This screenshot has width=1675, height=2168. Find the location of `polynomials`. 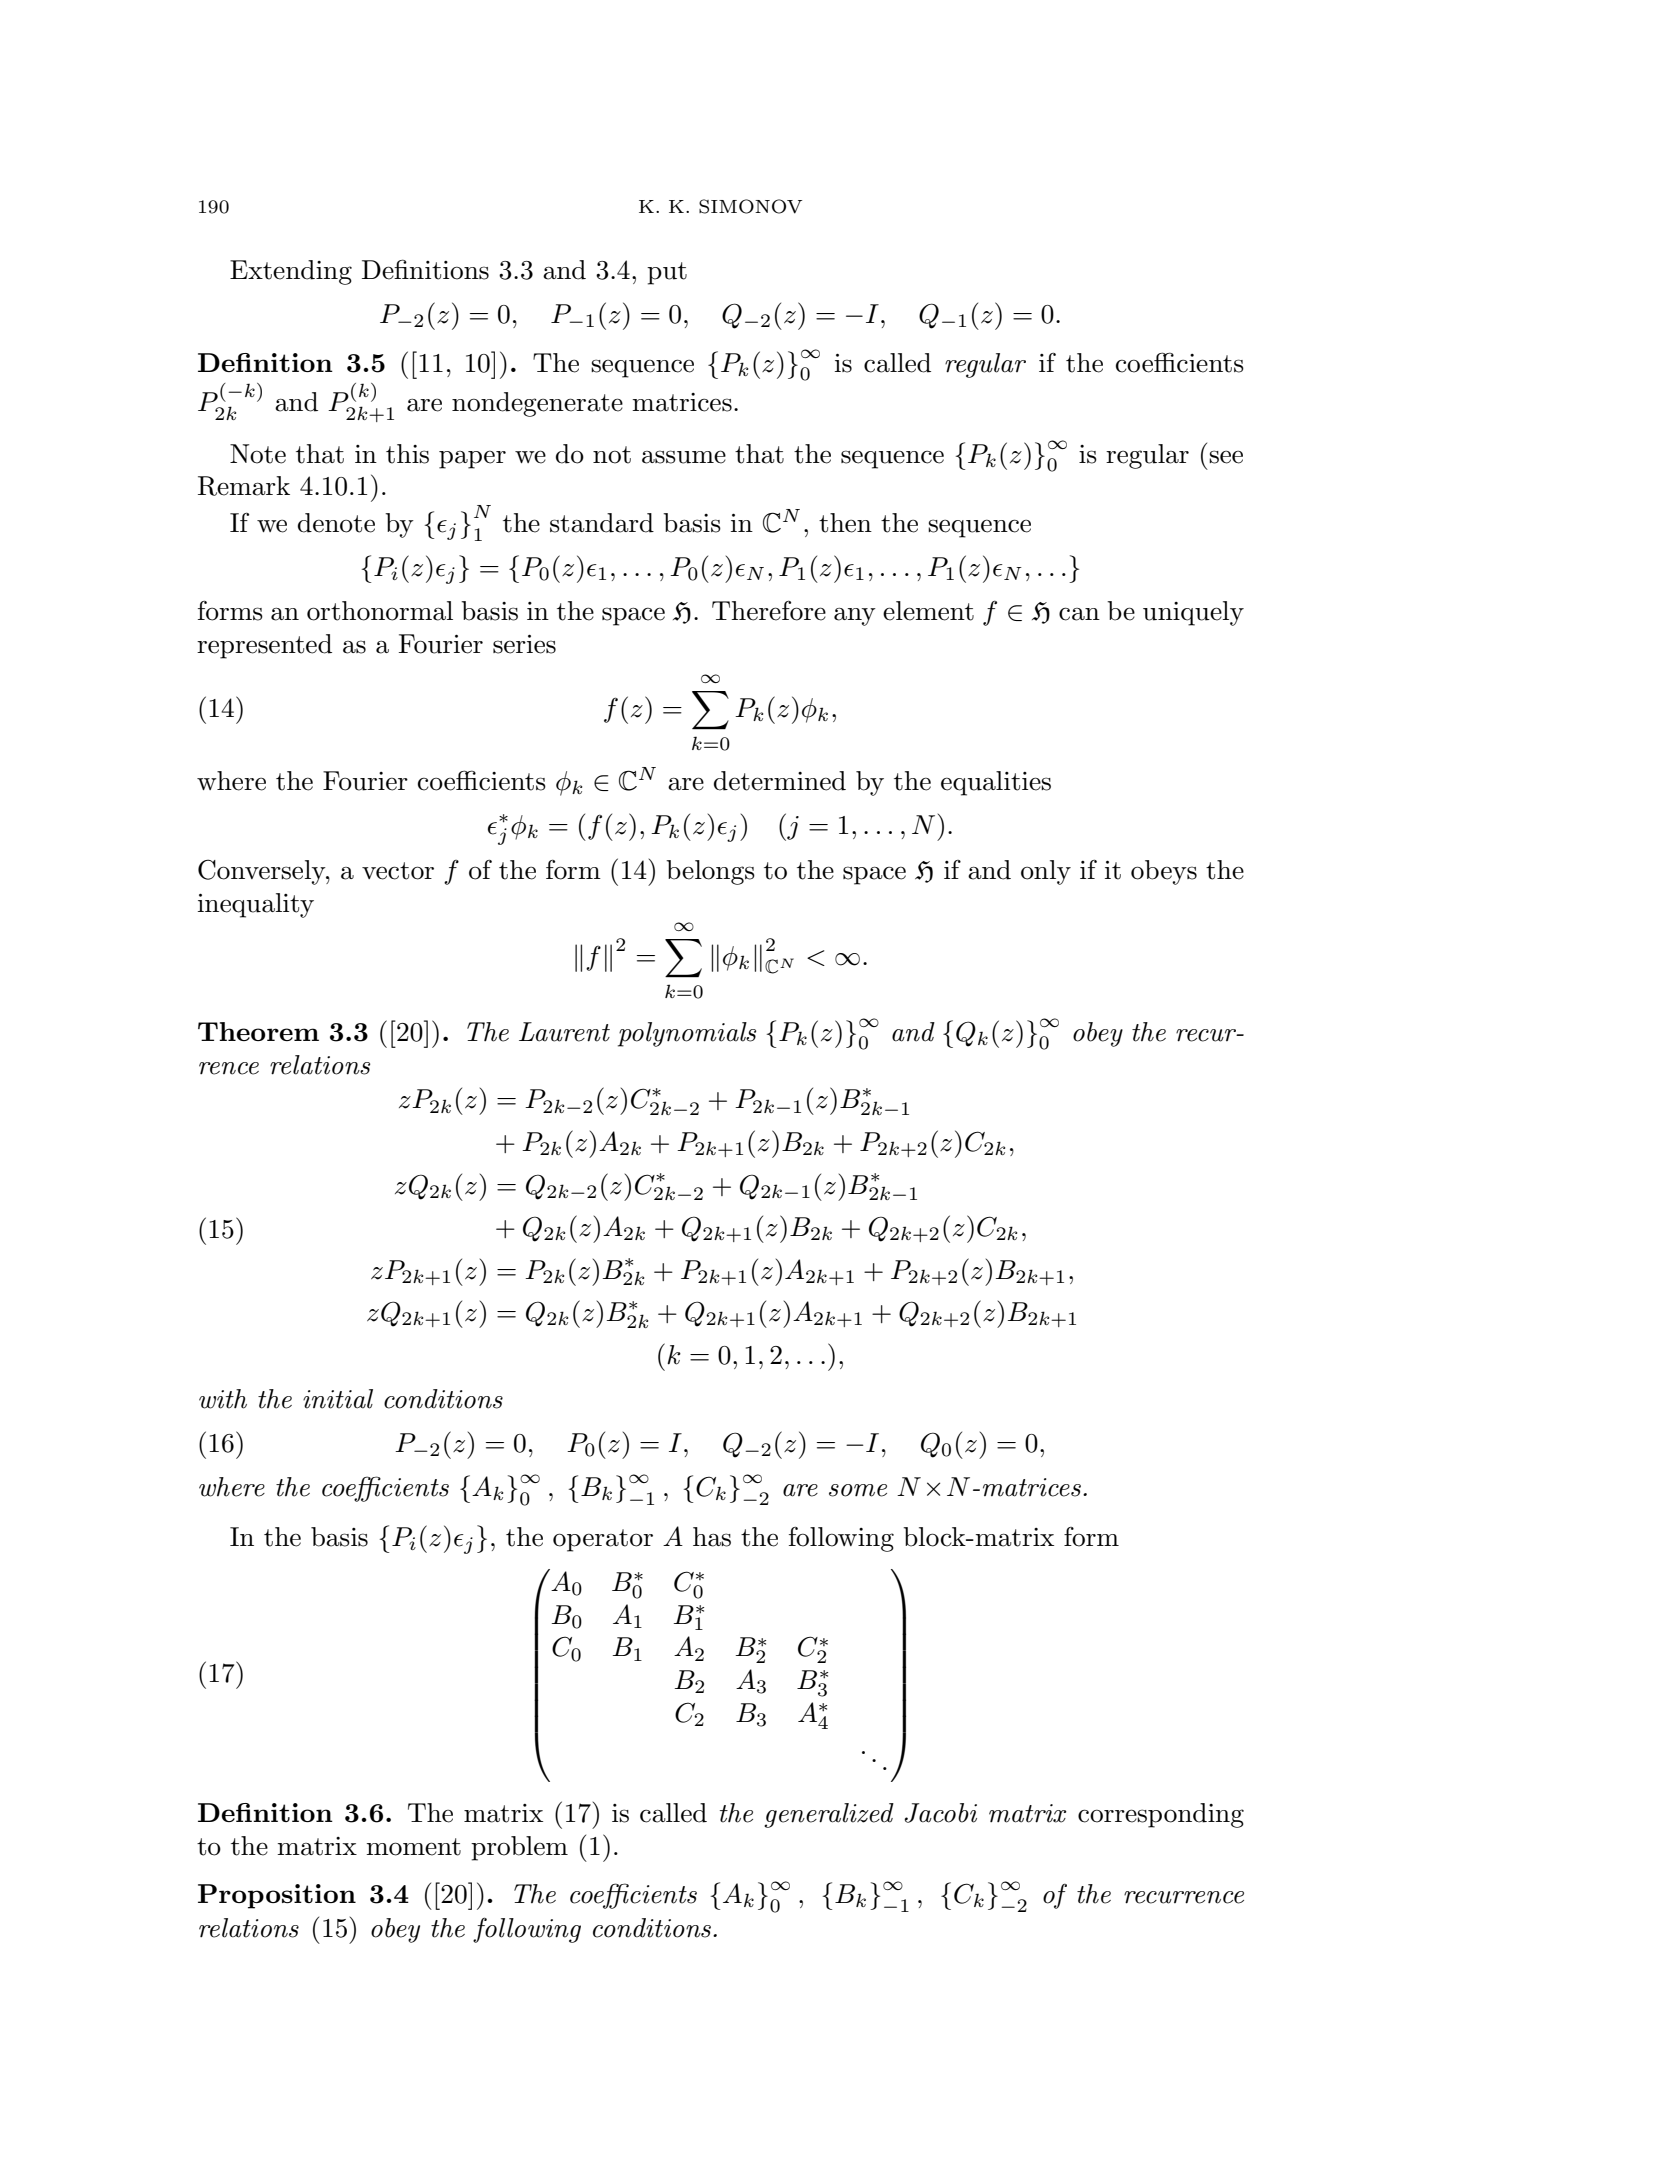

polynomials is located at coordinates (687, 1034).
